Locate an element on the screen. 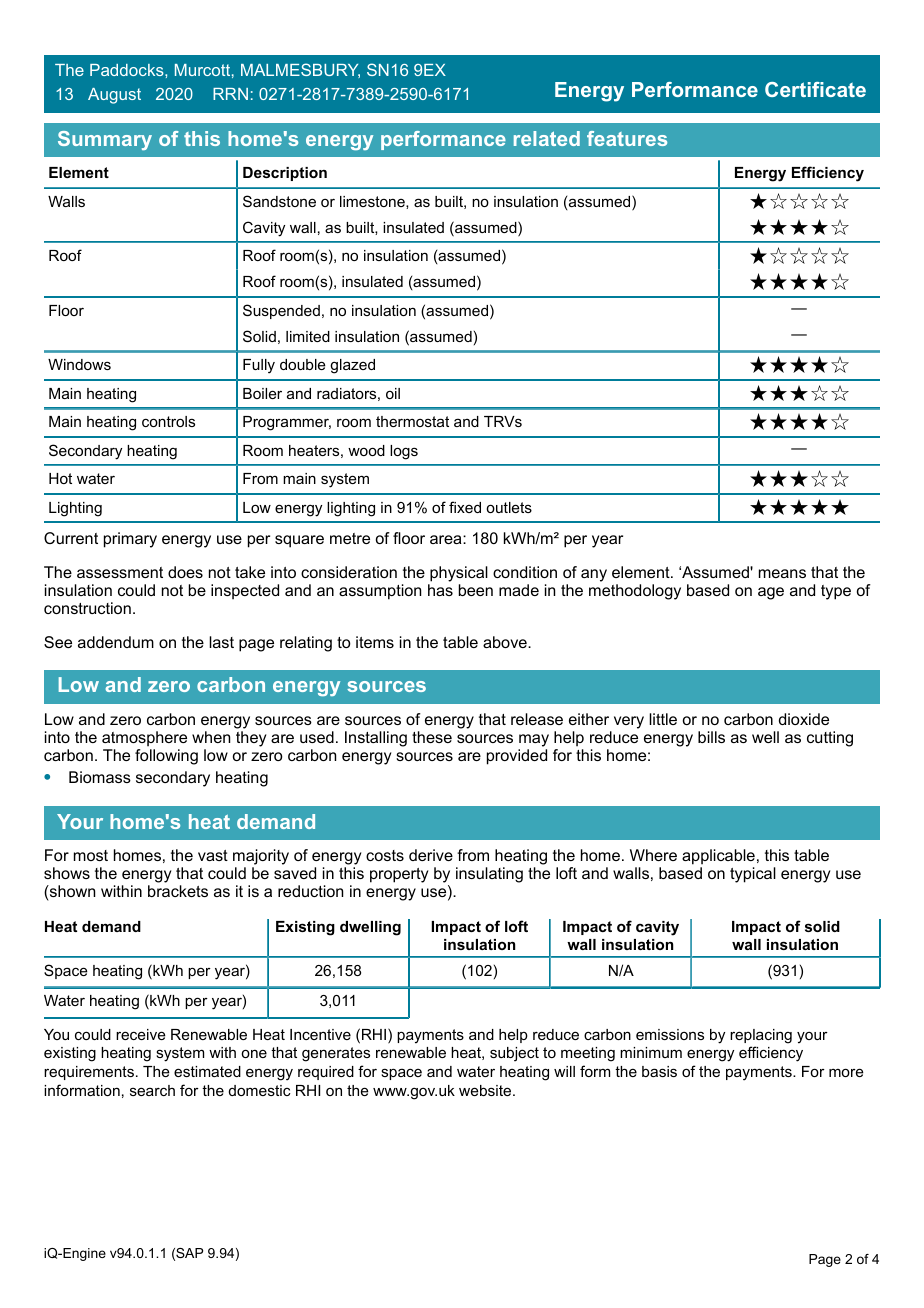 This screenshot has width=924, height=1308. August is located at coordinates (114, 96).
